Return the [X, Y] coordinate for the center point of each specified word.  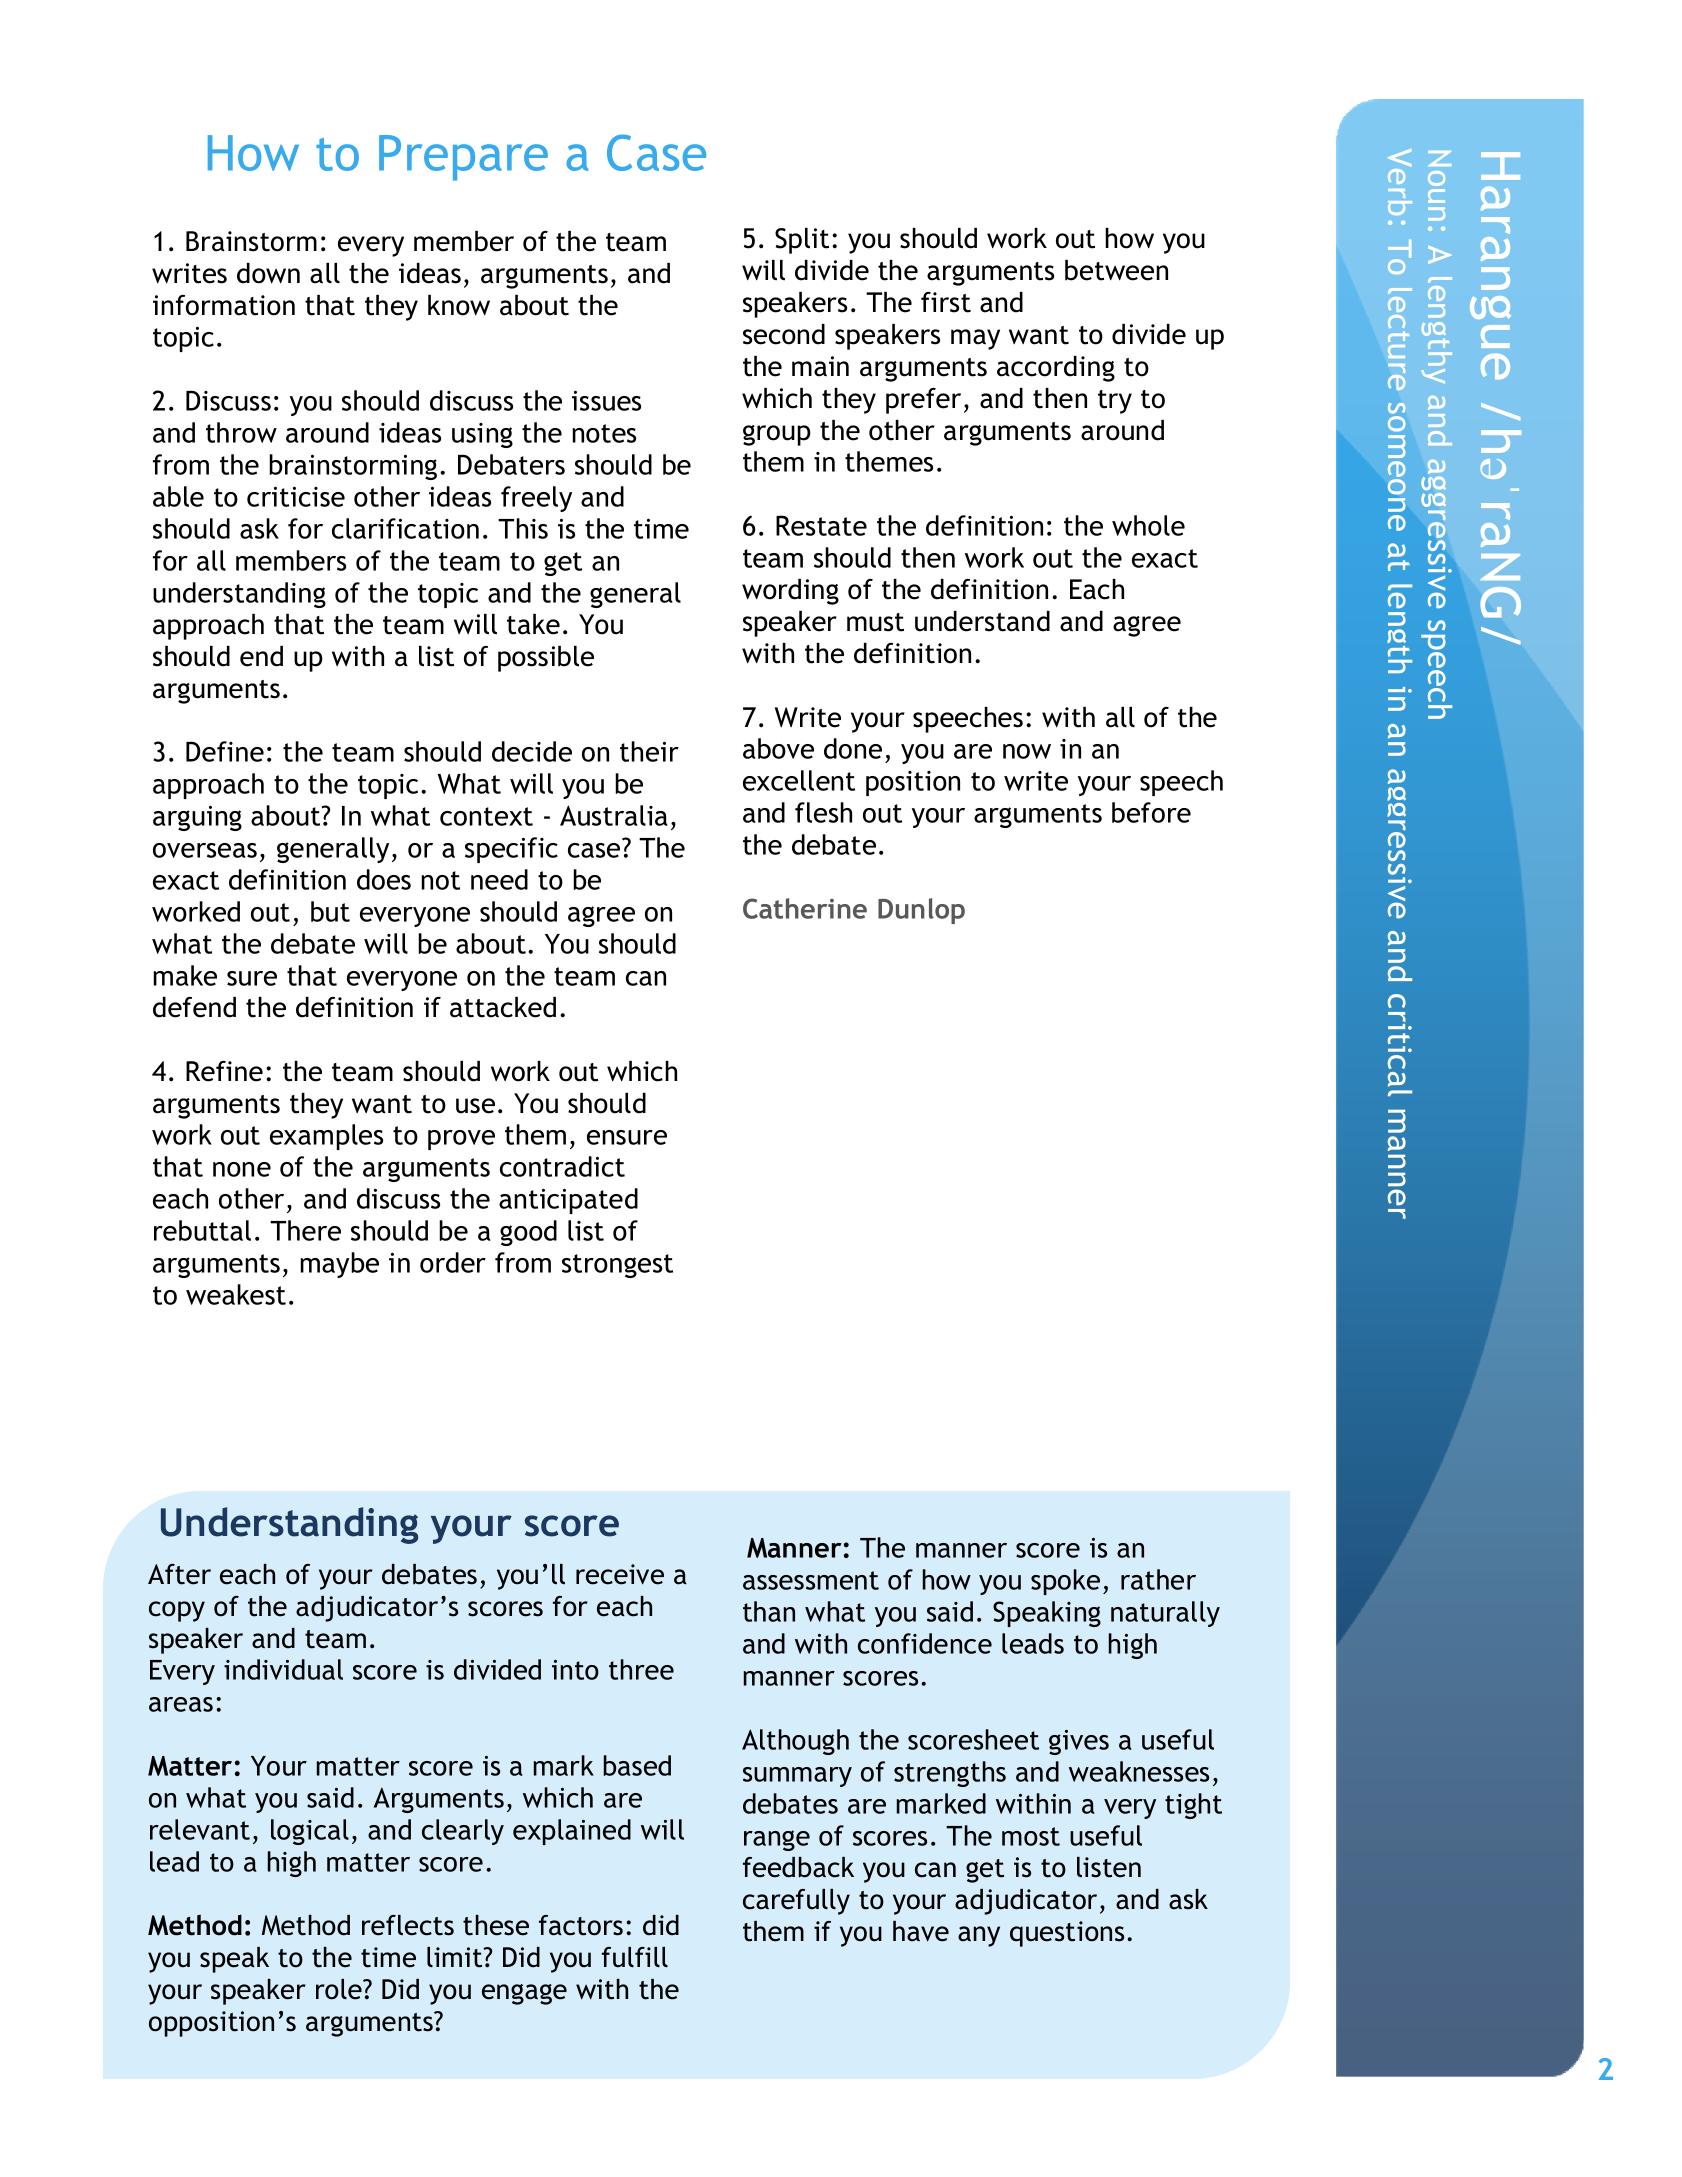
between [1116, 270]
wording [790, 592]
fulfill [635, 1957]
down [268, 273]
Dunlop [921, 911]
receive [620, 1574]
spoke [1065, 1582]
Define [225, 751]
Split [802, 241]
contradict [562, 1166]
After [179, 1574]
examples [326, 1137]
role [340, 1989]
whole [1148, 525]
